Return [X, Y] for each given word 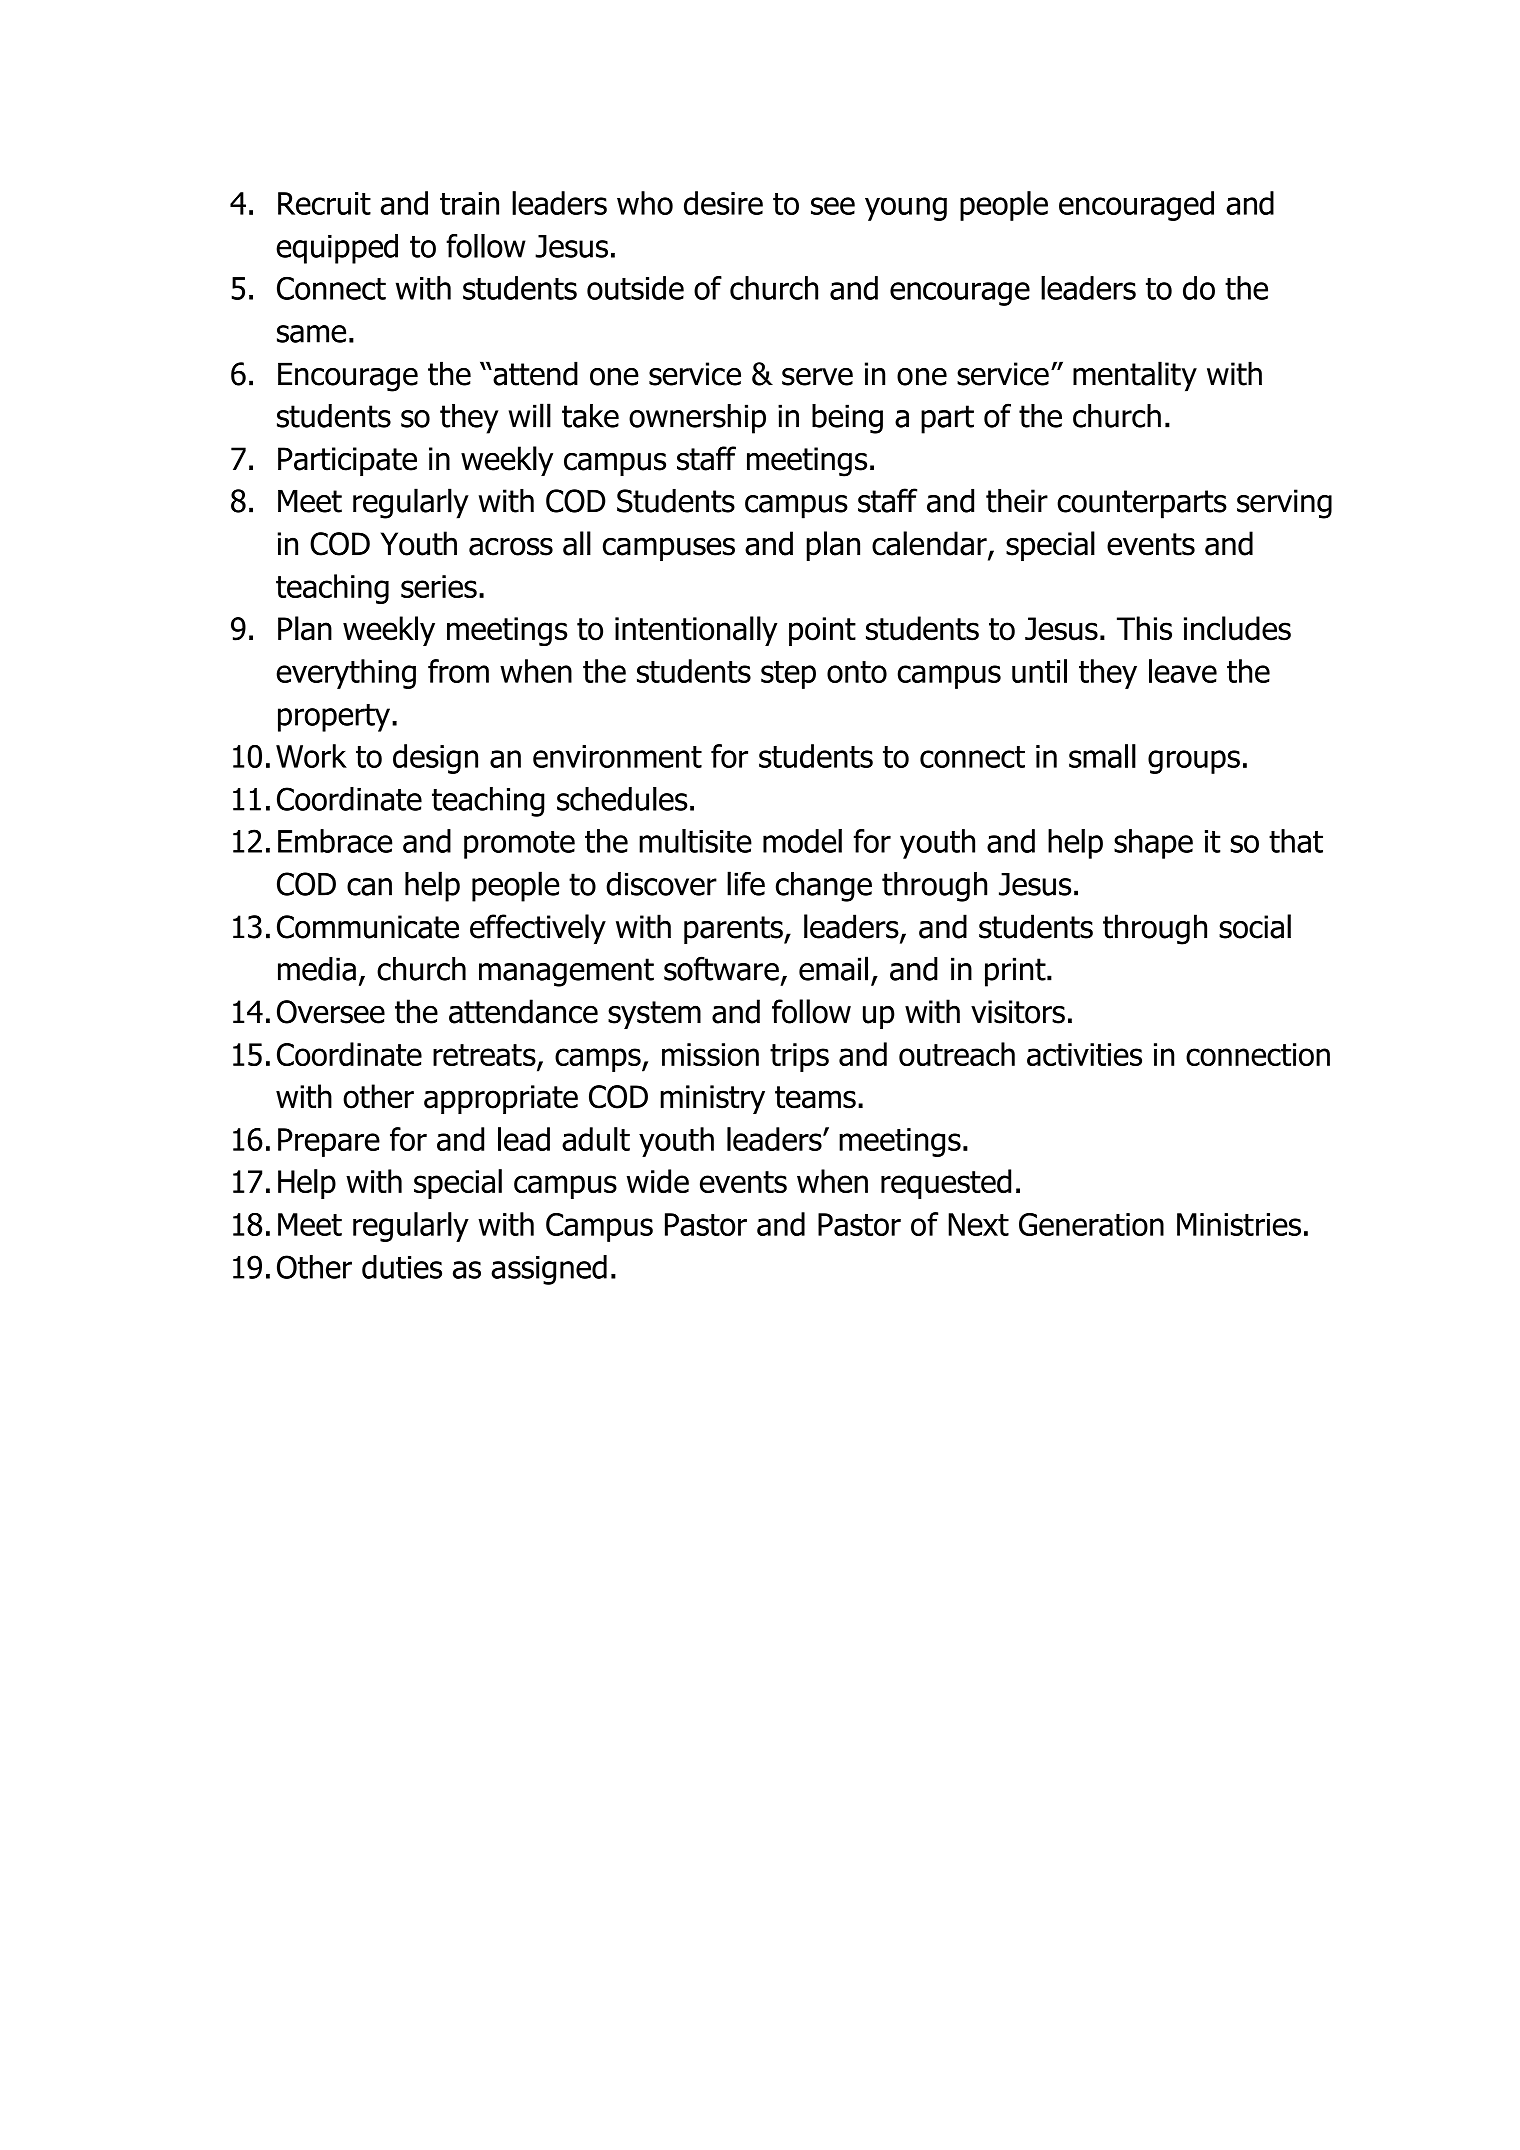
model [802, 841]
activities [1084, 1054]
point [822, 631]
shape [1153, 844]
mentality [1135, 376]
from [458, 671]
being [847, 419]
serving [1284, 504]
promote [519, 845]
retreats [485, 1056]
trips [799, 1057]
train [469, 203]
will [530, 415]
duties [402, 1267]
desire [723, 203]
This [1144, 628]
